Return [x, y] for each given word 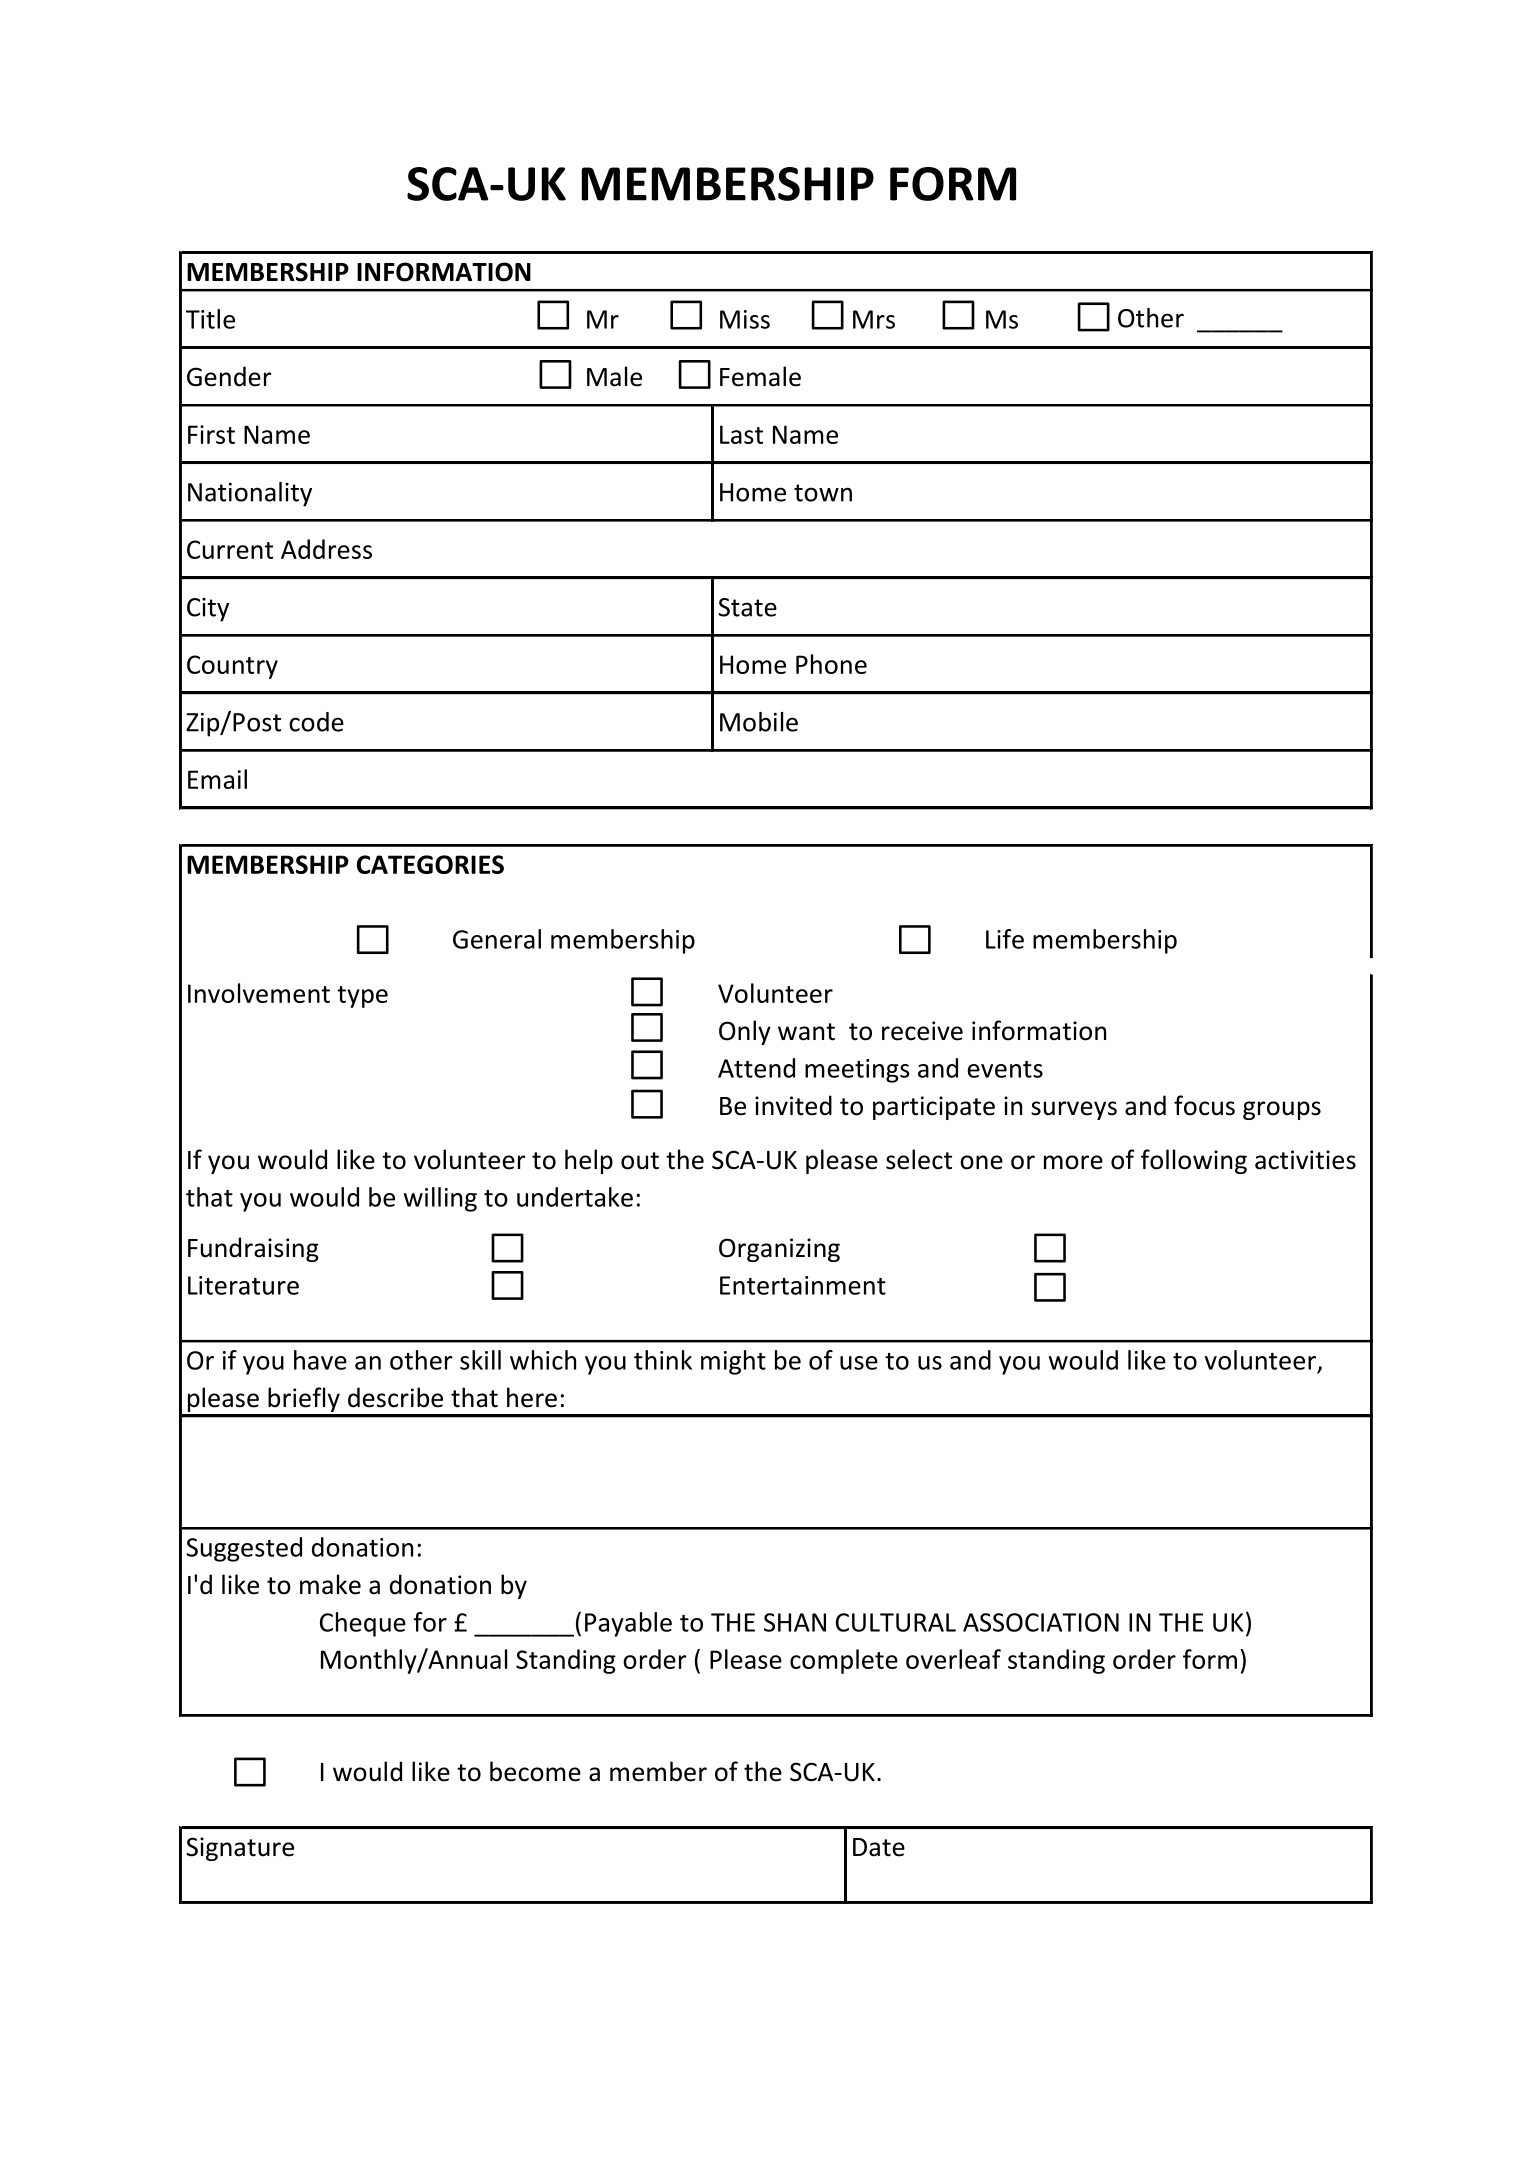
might [733, 1362]
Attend [756, 1068]
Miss [745, 319]
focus [1204, 1105]
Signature [240, 1849]
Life [1005, 939]
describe [395, 1397]
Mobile [759, 722]
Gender [229, 376]
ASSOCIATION [1041, 1622]
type [362, 997]
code [316, 722]
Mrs [874, 319]
